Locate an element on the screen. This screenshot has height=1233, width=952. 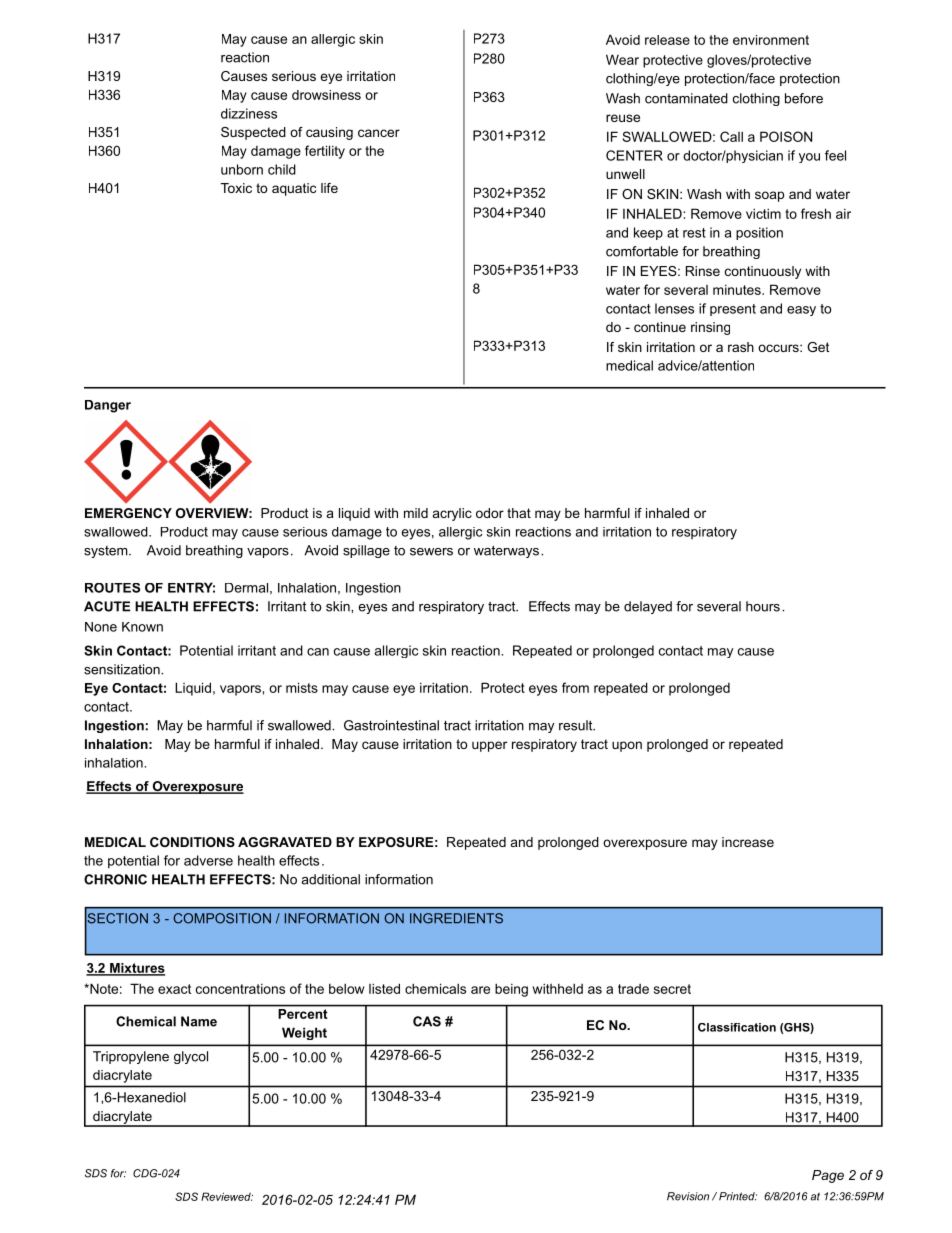
sewers is located at coordinates (431, 552).
